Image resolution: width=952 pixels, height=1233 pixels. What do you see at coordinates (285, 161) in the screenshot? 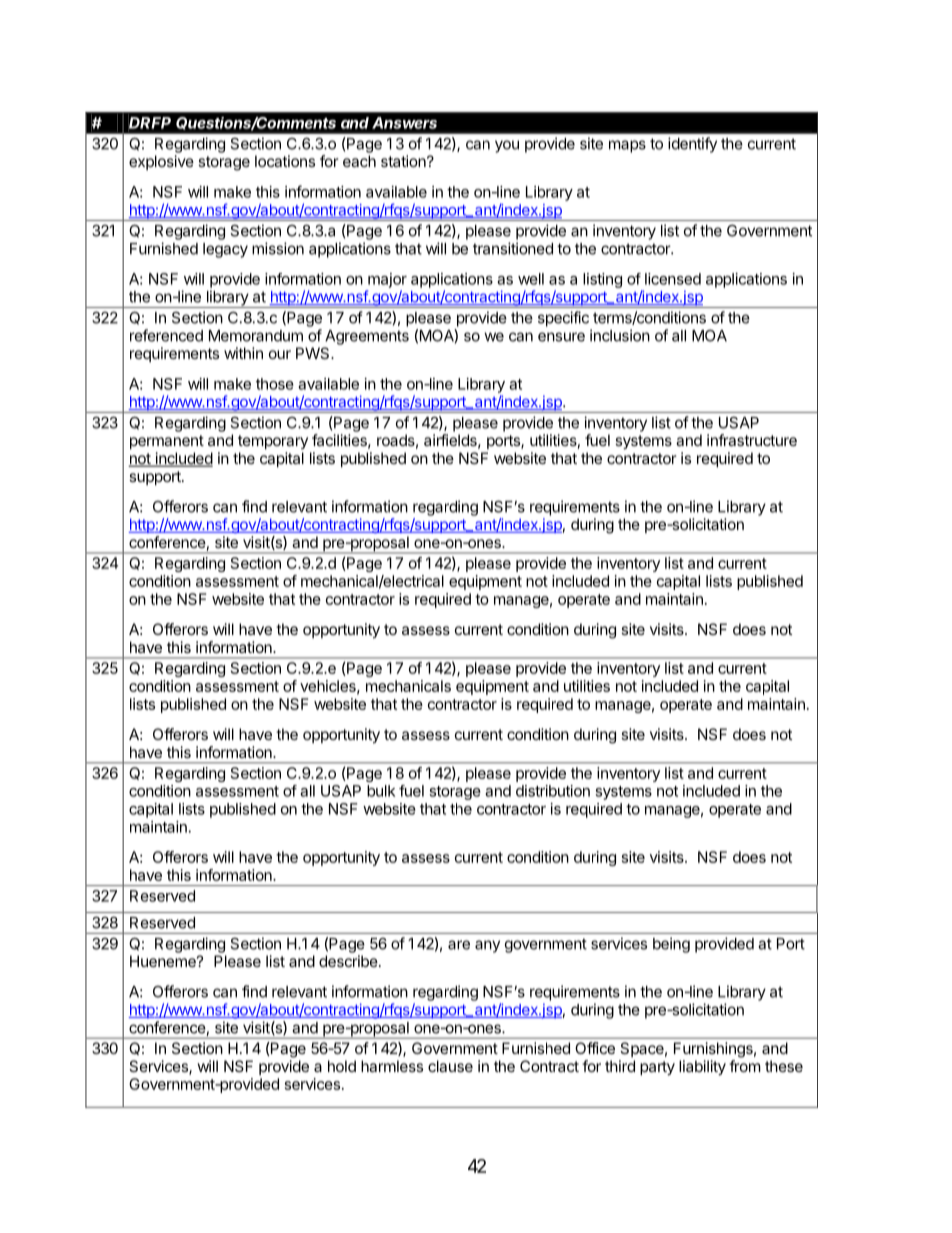
I see `locations` at bounding box center [285, 161].
